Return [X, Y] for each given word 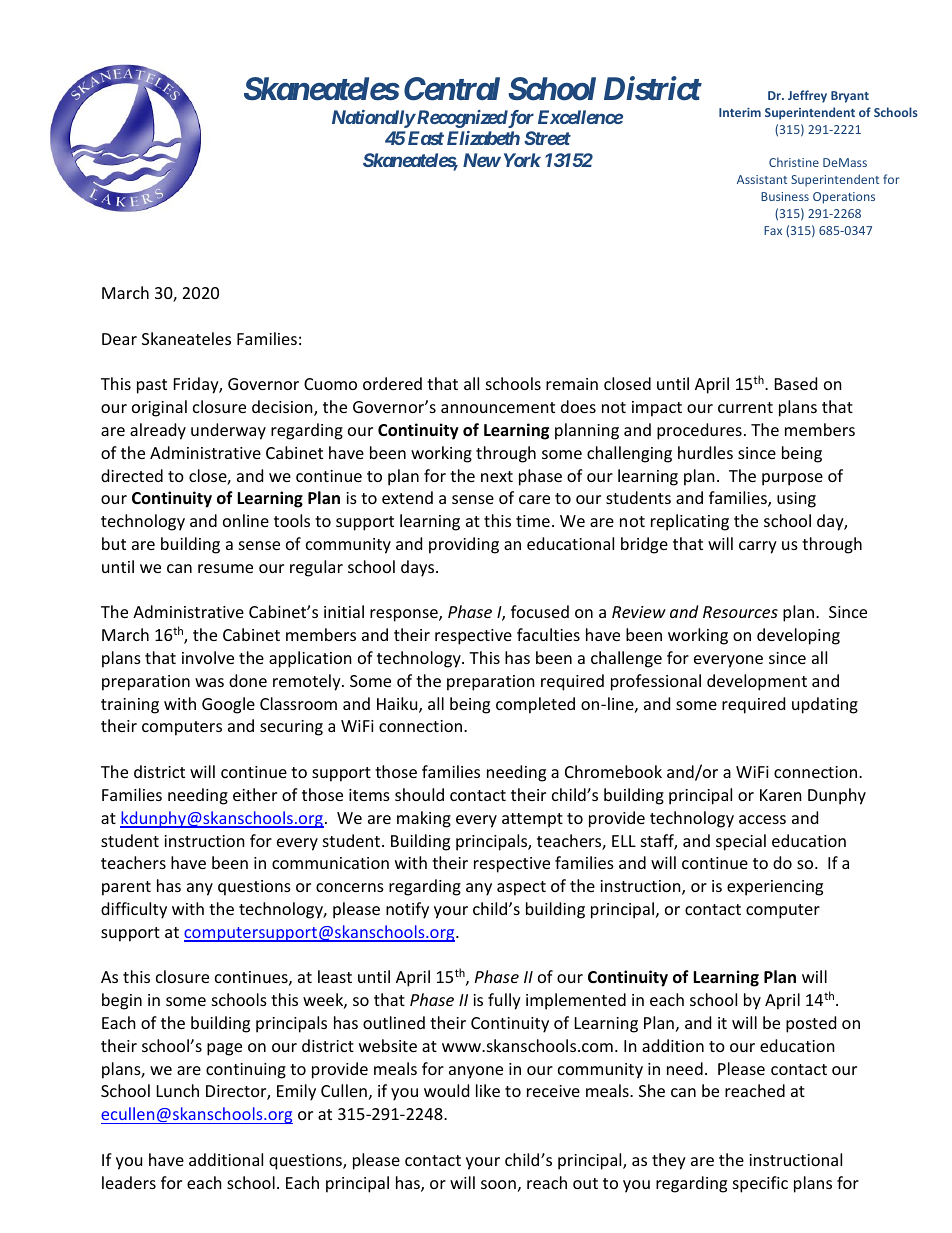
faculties [548, 634]
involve [208, 657]
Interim [740, 112]
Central [452, 89]
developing [798, 636]
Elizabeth [483, 138]
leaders [129, 1182]
